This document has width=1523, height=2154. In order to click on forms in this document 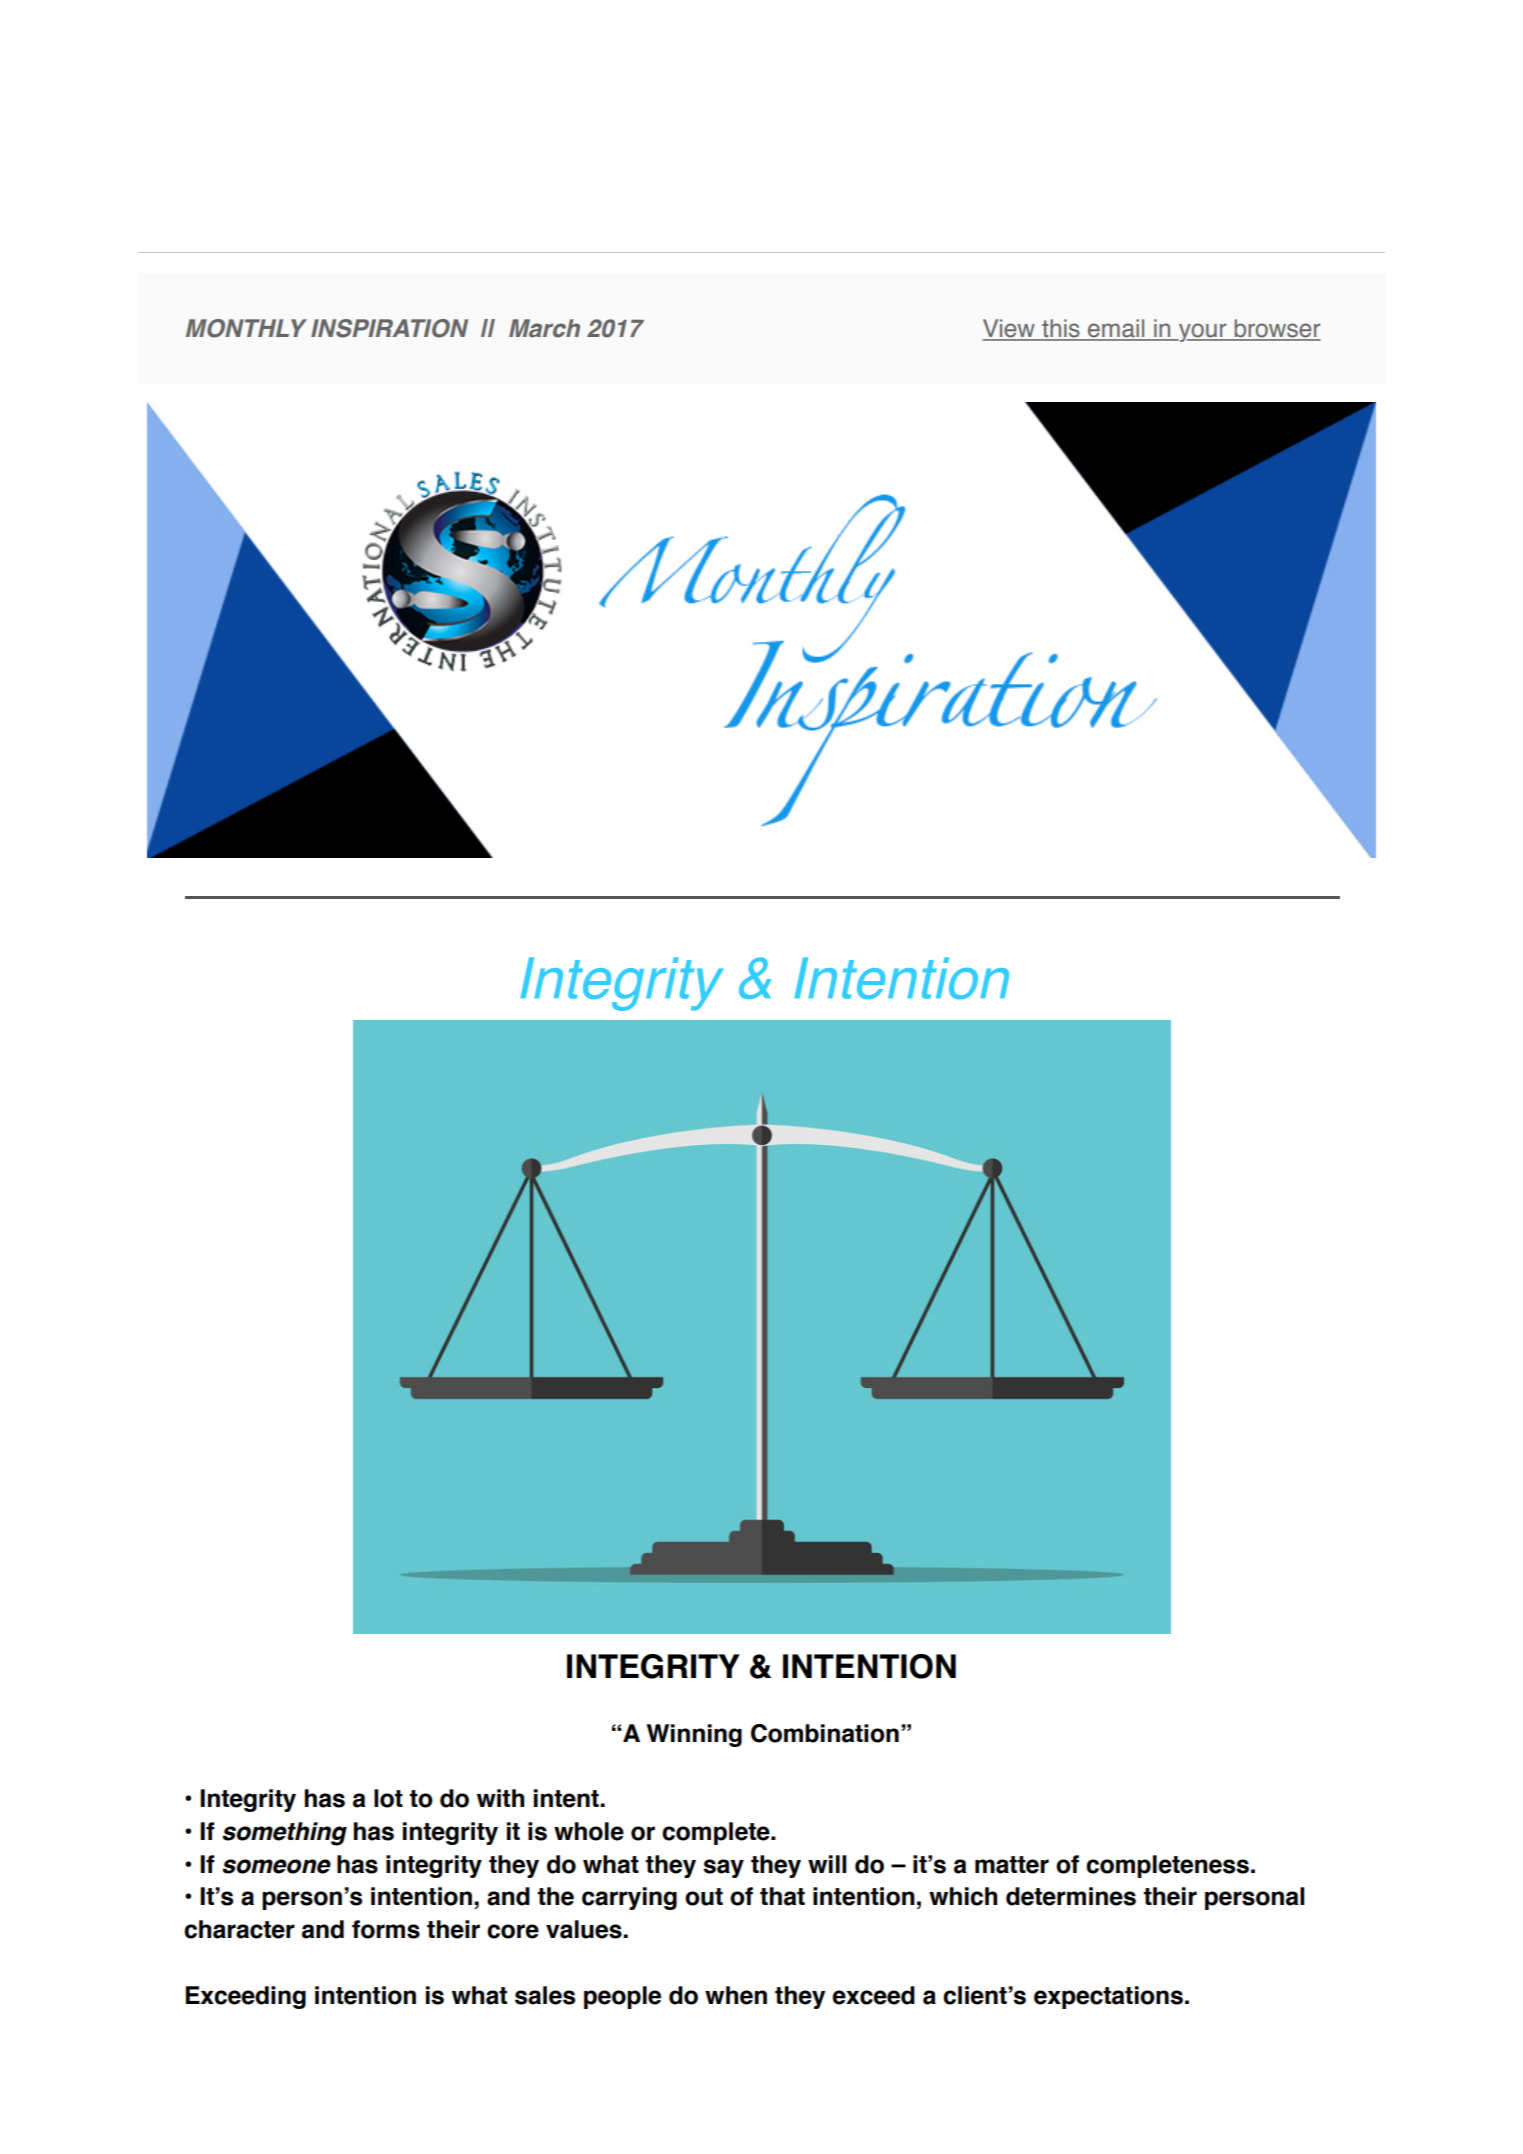, I will do `click(386, 1929)`.
